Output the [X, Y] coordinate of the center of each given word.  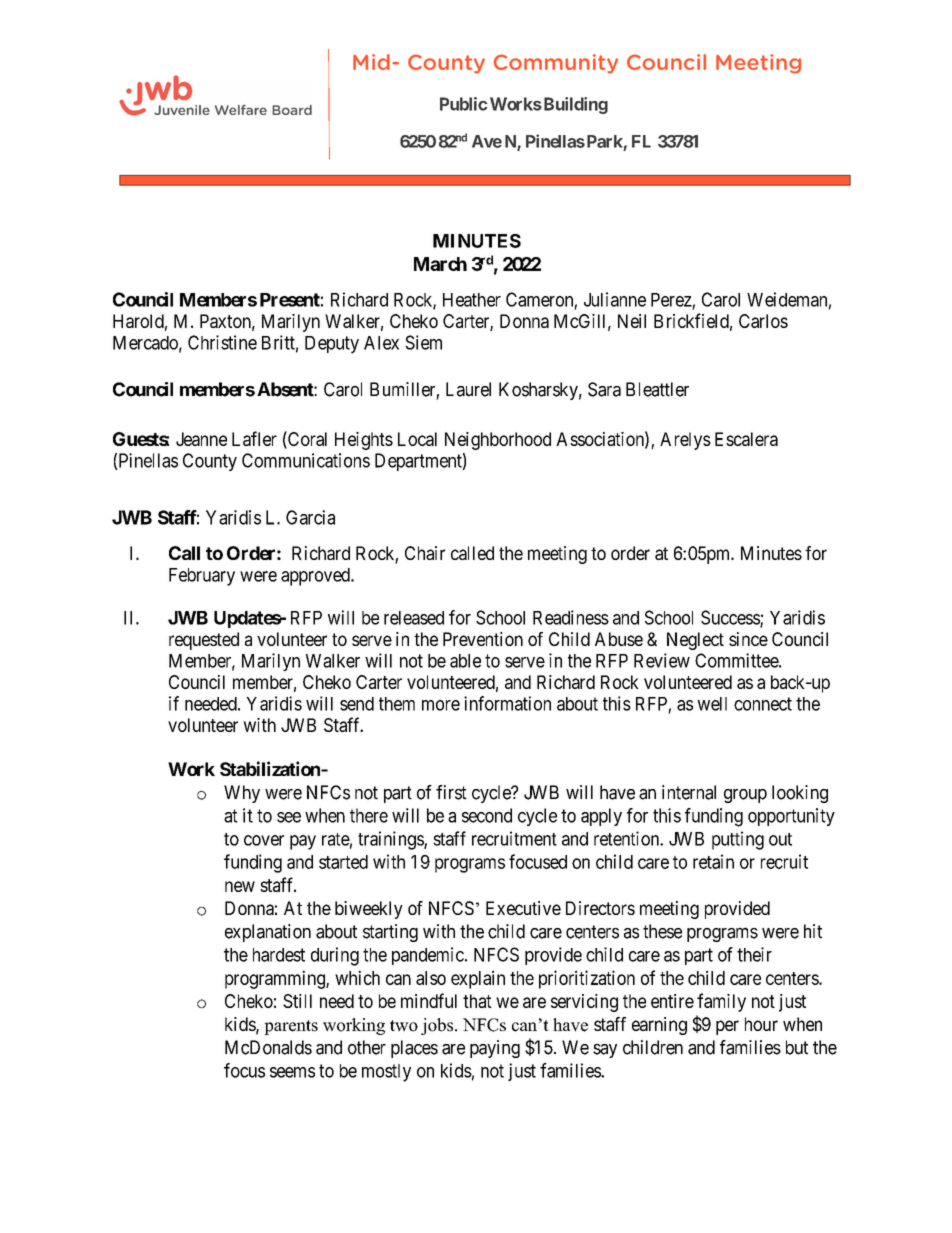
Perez [671, 300]
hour [761, 1024]
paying [495, 1049]
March [440, 264]
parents [291, 1027]
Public [464, 104]
